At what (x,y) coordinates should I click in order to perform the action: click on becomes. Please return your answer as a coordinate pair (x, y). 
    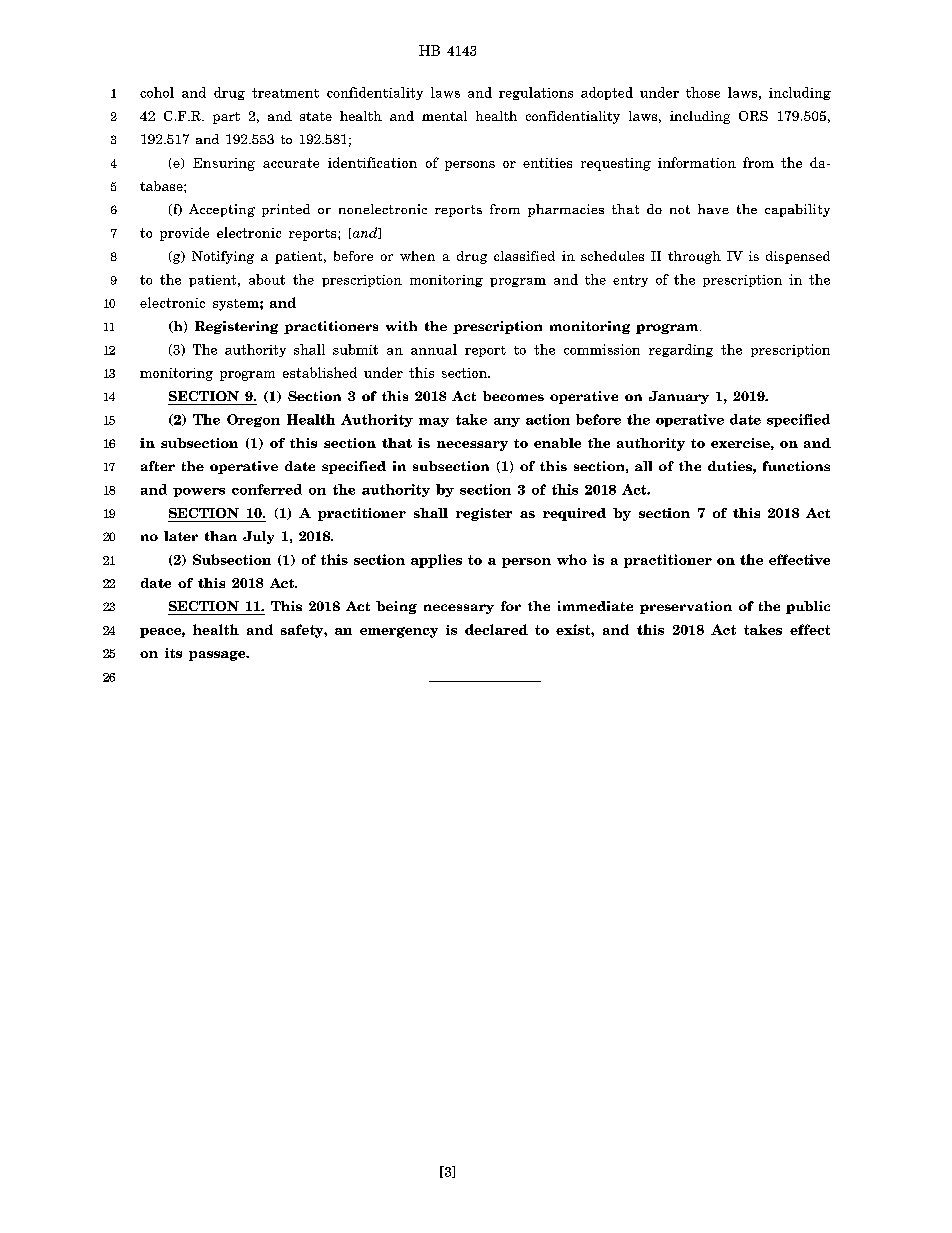
    Looking at the image, I should click on (513, 396).
